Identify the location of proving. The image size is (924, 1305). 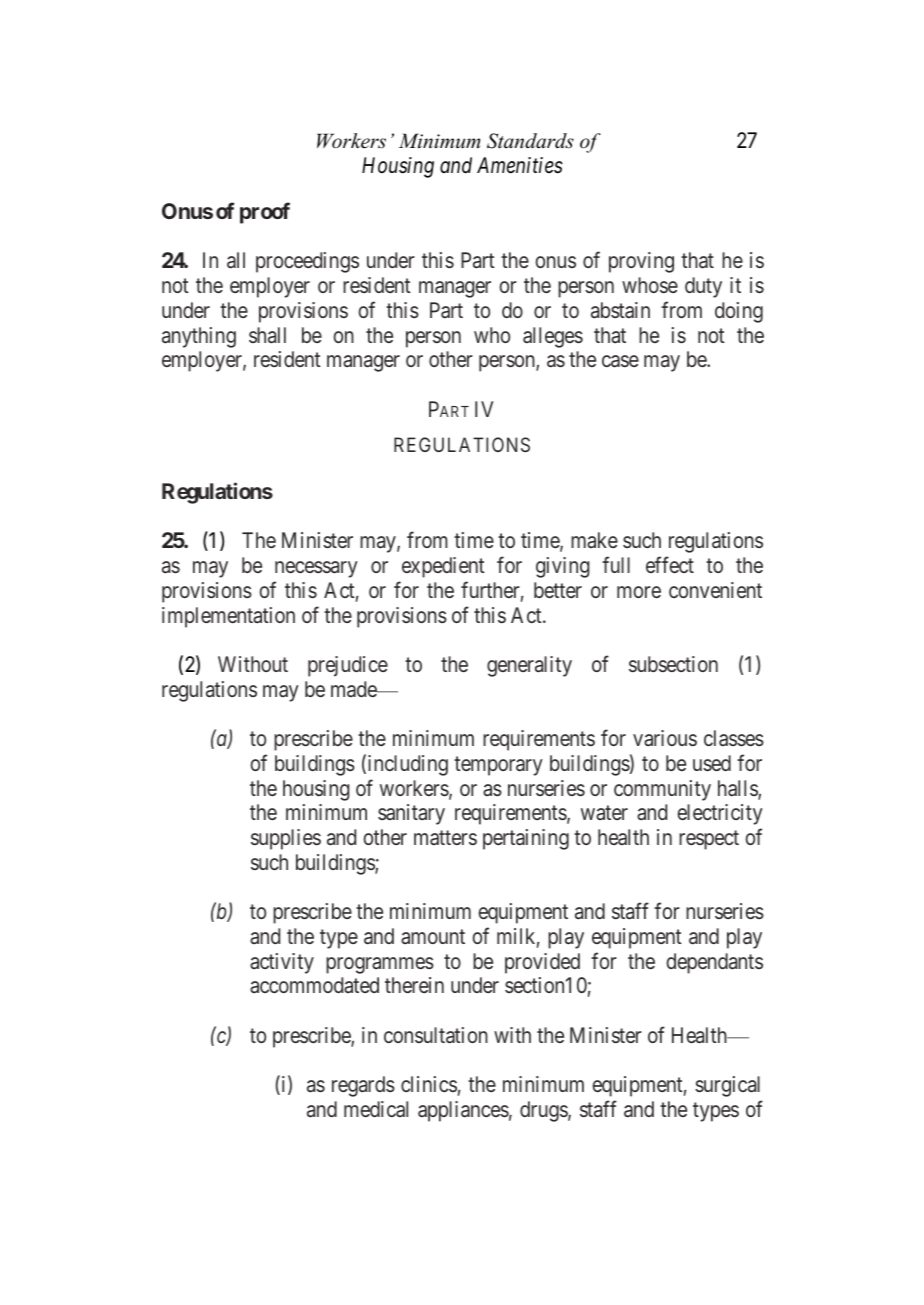
(641, 262).
